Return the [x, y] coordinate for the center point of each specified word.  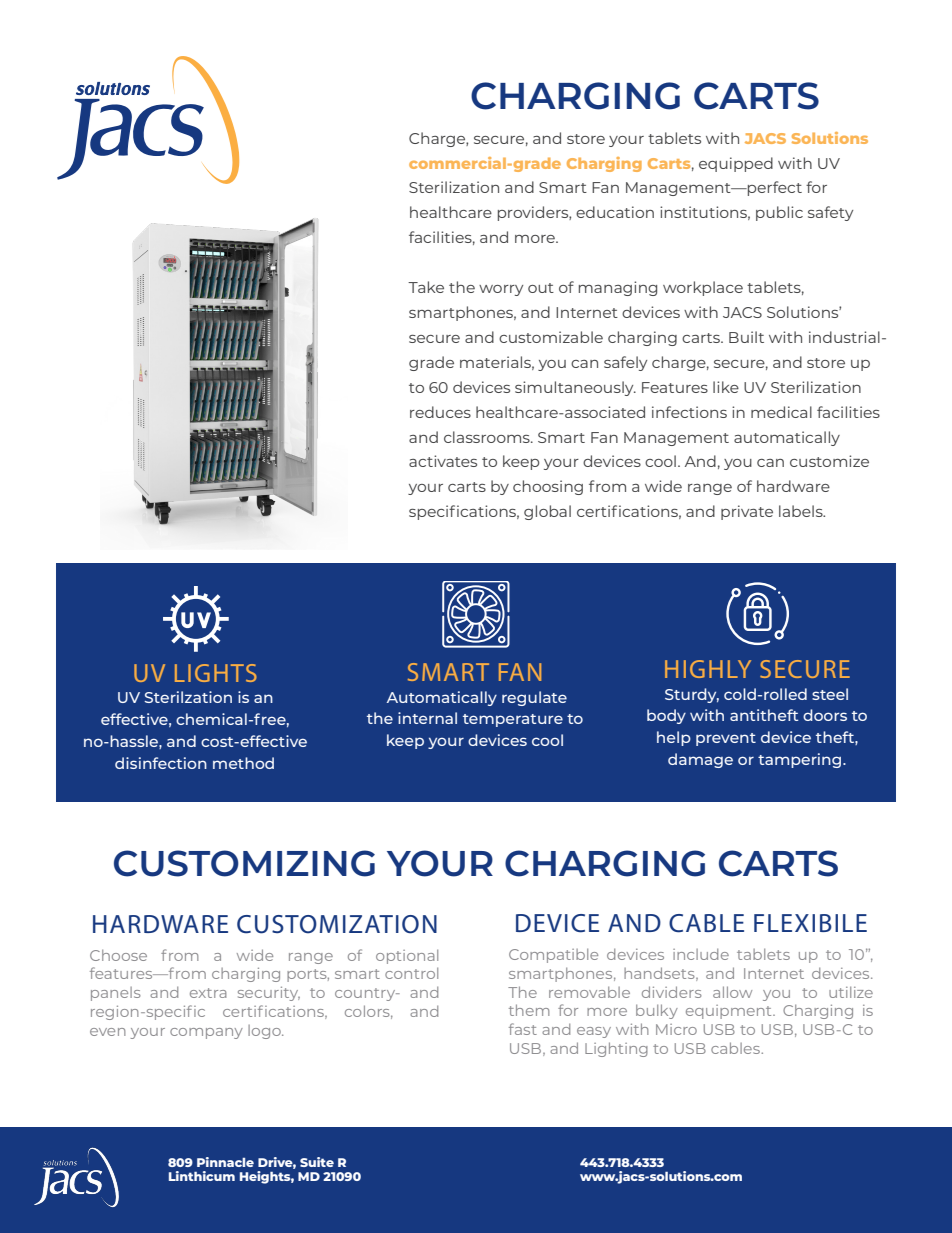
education [615, 212]
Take [426, 287]
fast [523, 1029]
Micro [676, 1029]
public [779, 213]
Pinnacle [225, 1162]
